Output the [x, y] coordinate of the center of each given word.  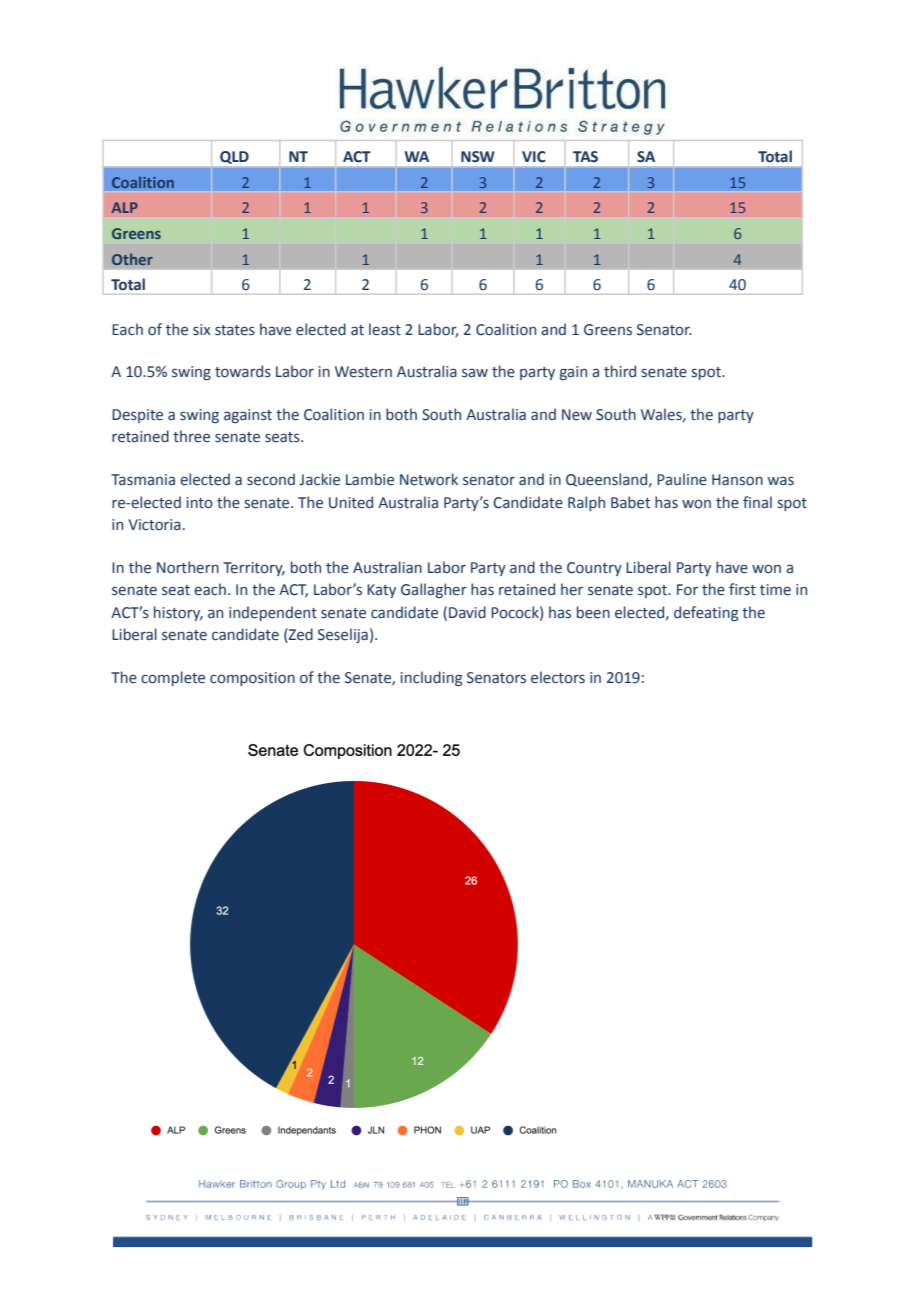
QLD [234, 157]
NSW [478, 157]
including [431, 678]
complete [173, 678]
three [191, 436]
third [620, 371]
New [577, 415]
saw [475, 373]
